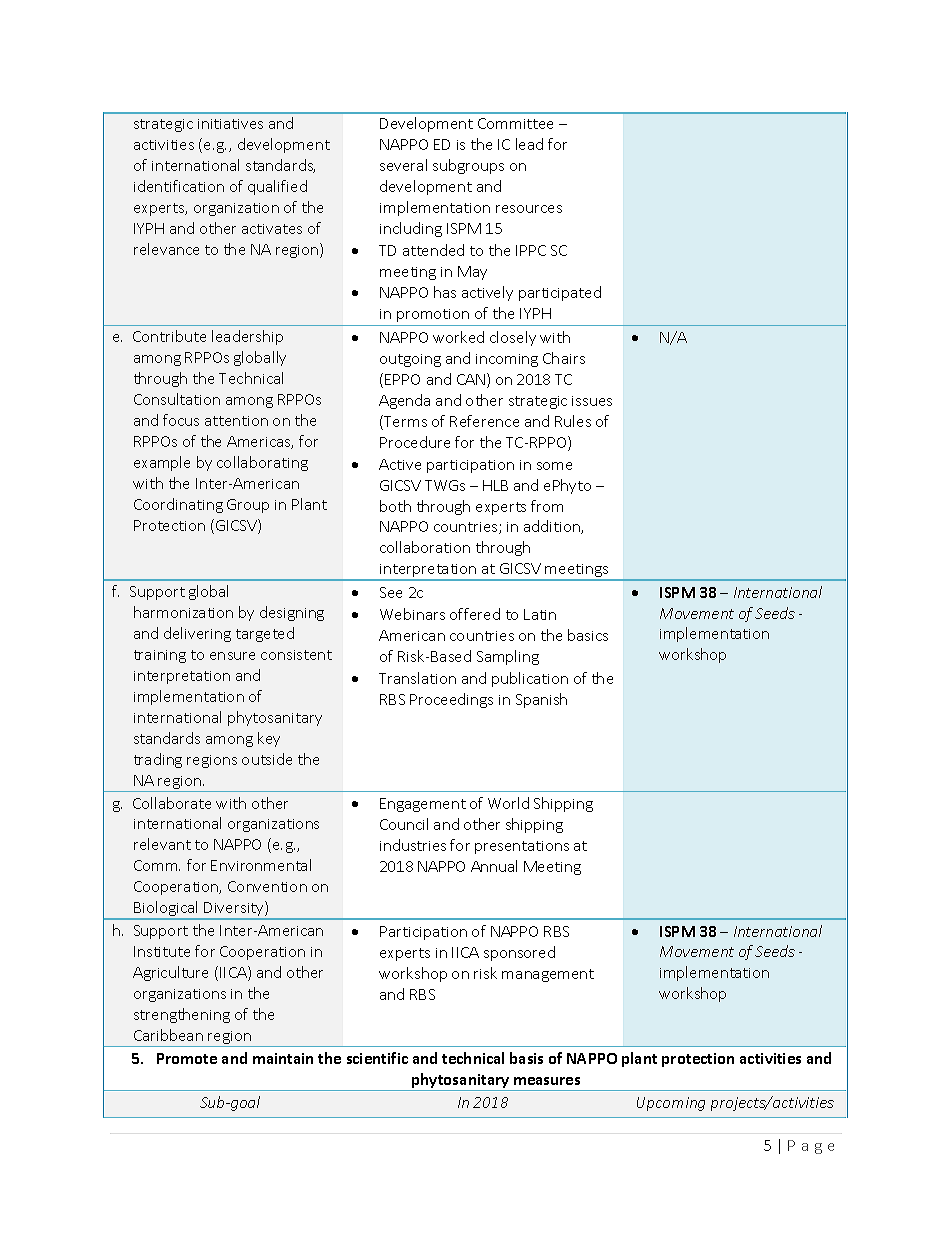  Describe the element at coordinates (403, 165) in the screenshot. I see `several` at that location.
